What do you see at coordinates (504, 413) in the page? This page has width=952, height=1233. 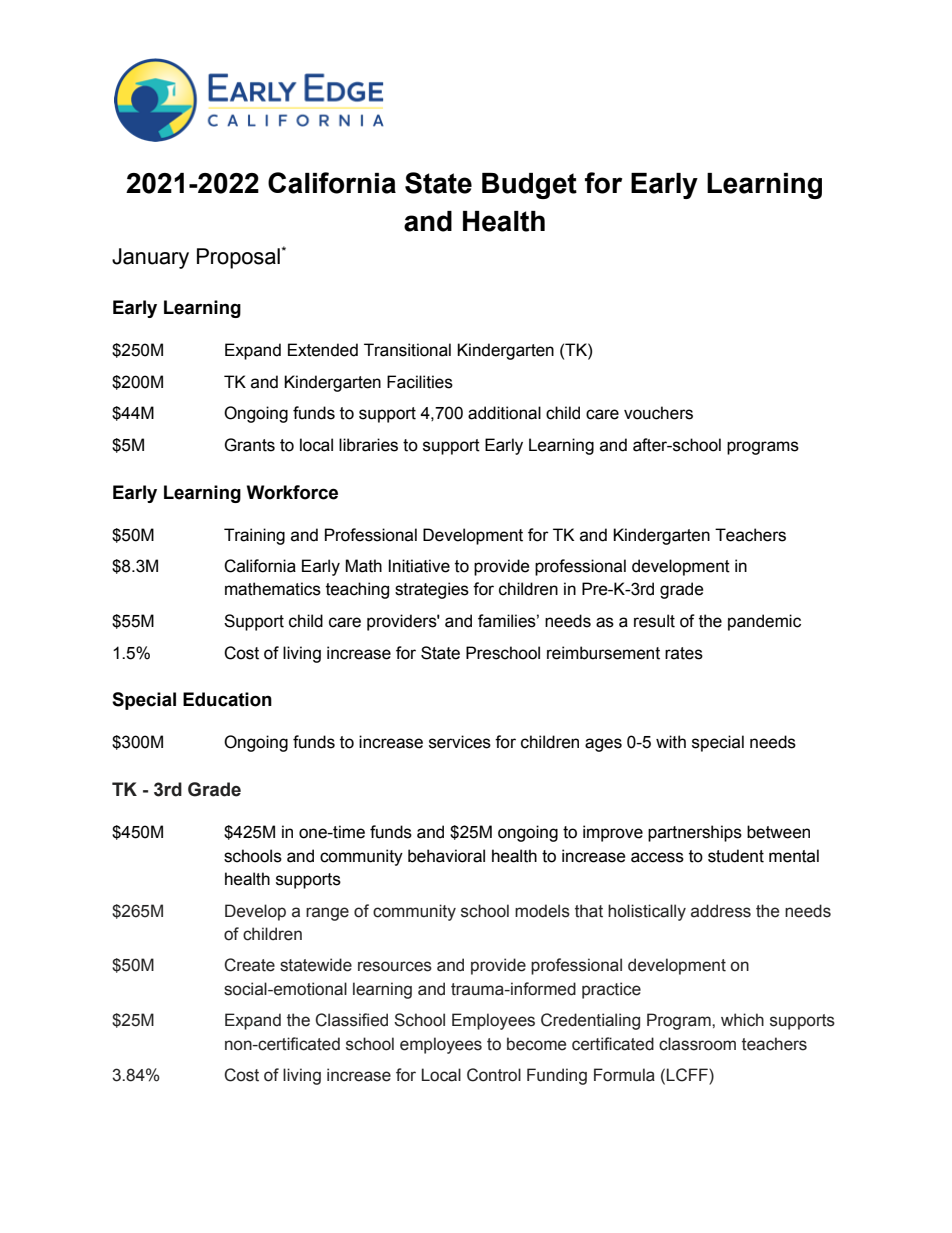 I see `additional` at bounding box center [504, 413].
